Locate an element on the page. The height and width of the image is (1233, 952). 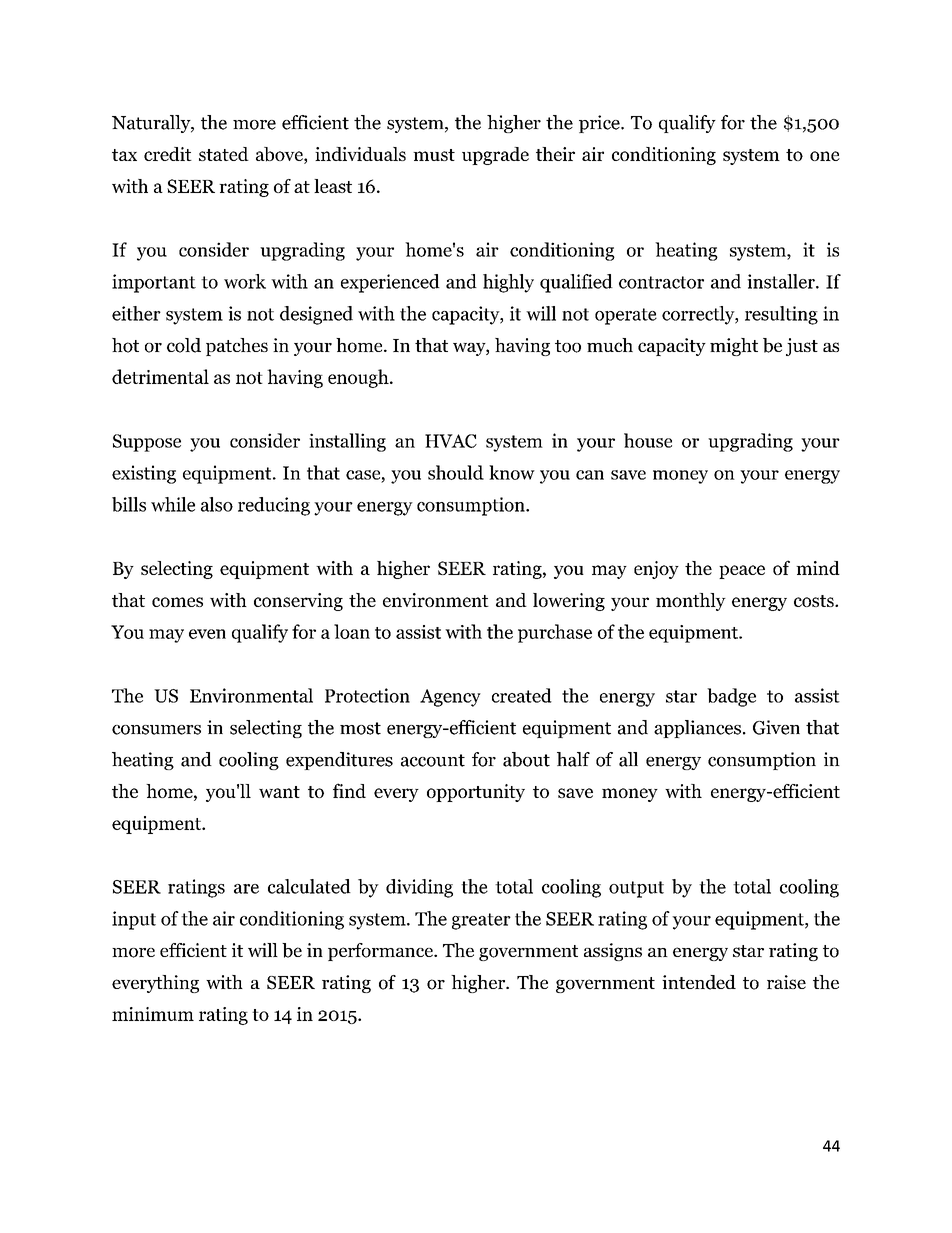
upgrade is located at coordinates (495, 156).
